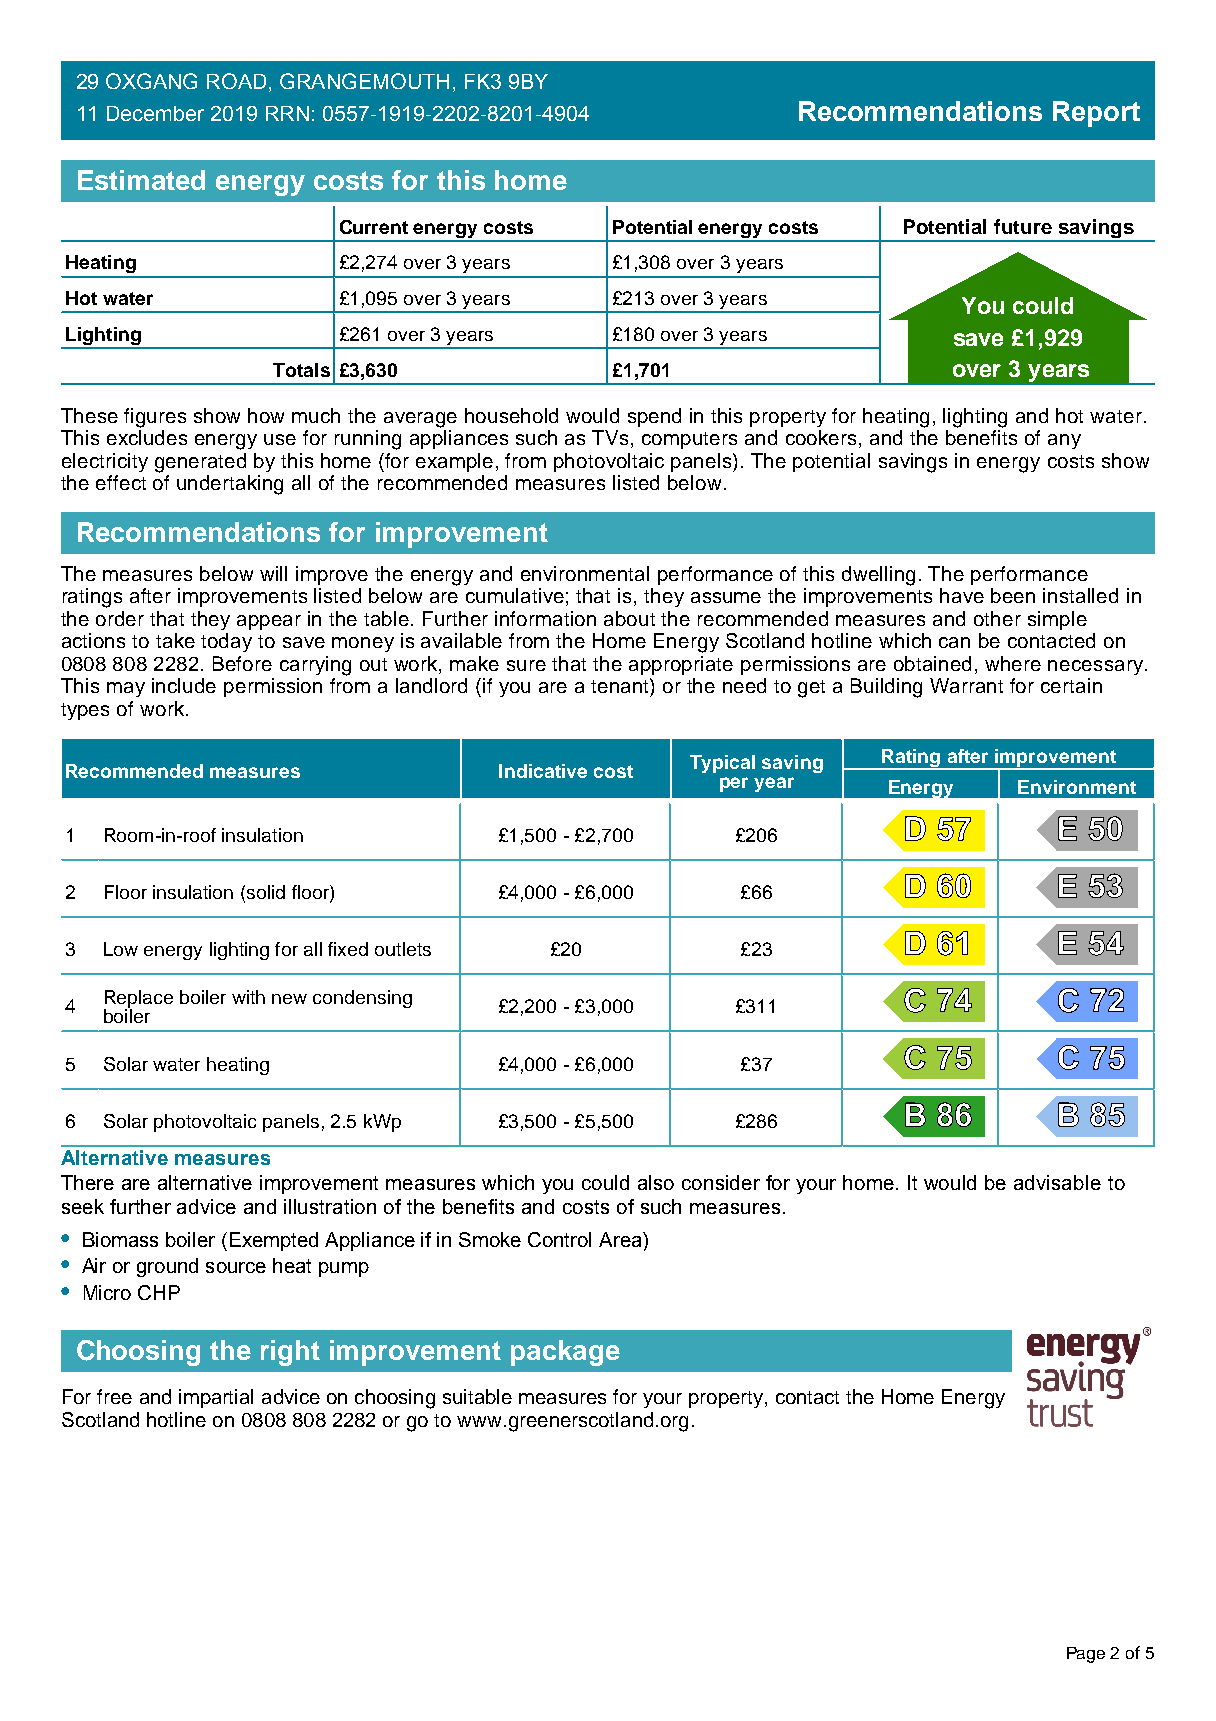  Describe the element at coordinates (1096, 114) in the screenshot. I see `Report` at that location.
